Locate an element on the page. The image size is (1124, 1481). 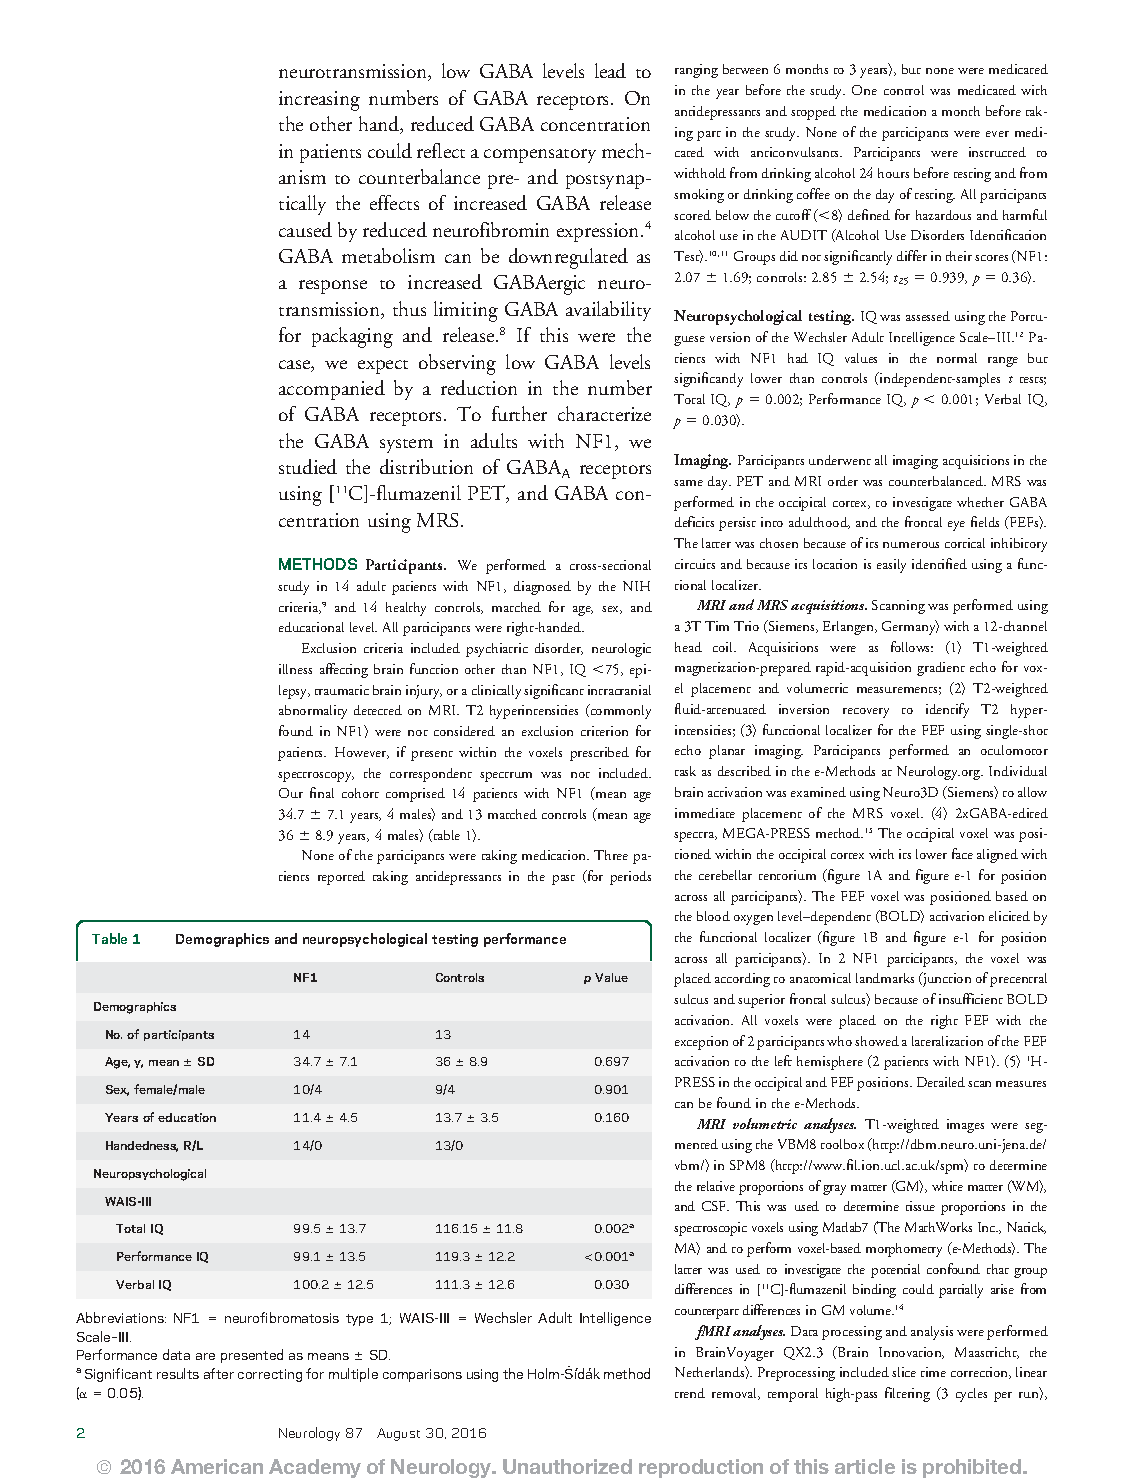
increasing is located at coordinates (319, 101).
